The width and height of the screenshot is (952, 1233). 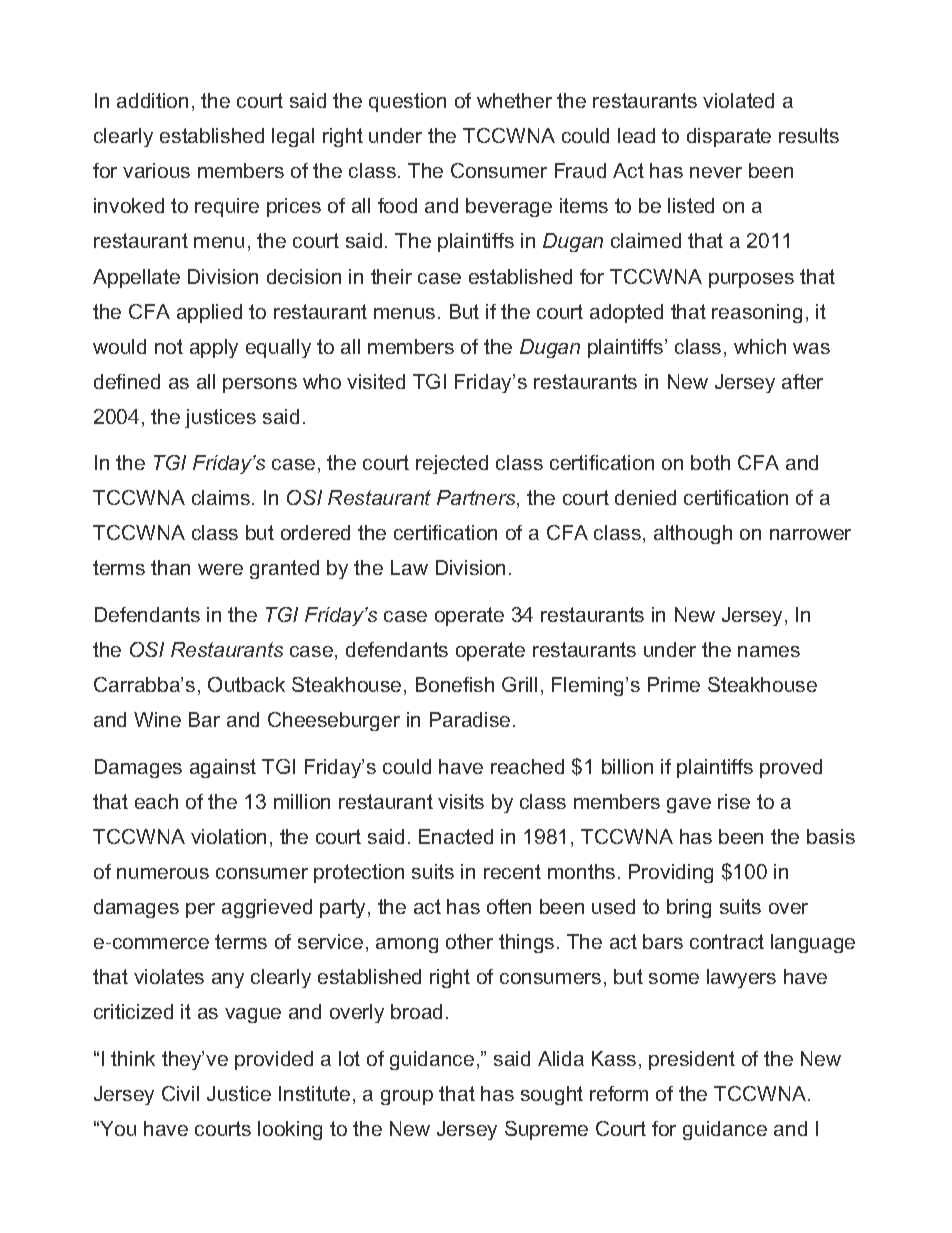 I want to click on although, so click(x=693, y=534).
